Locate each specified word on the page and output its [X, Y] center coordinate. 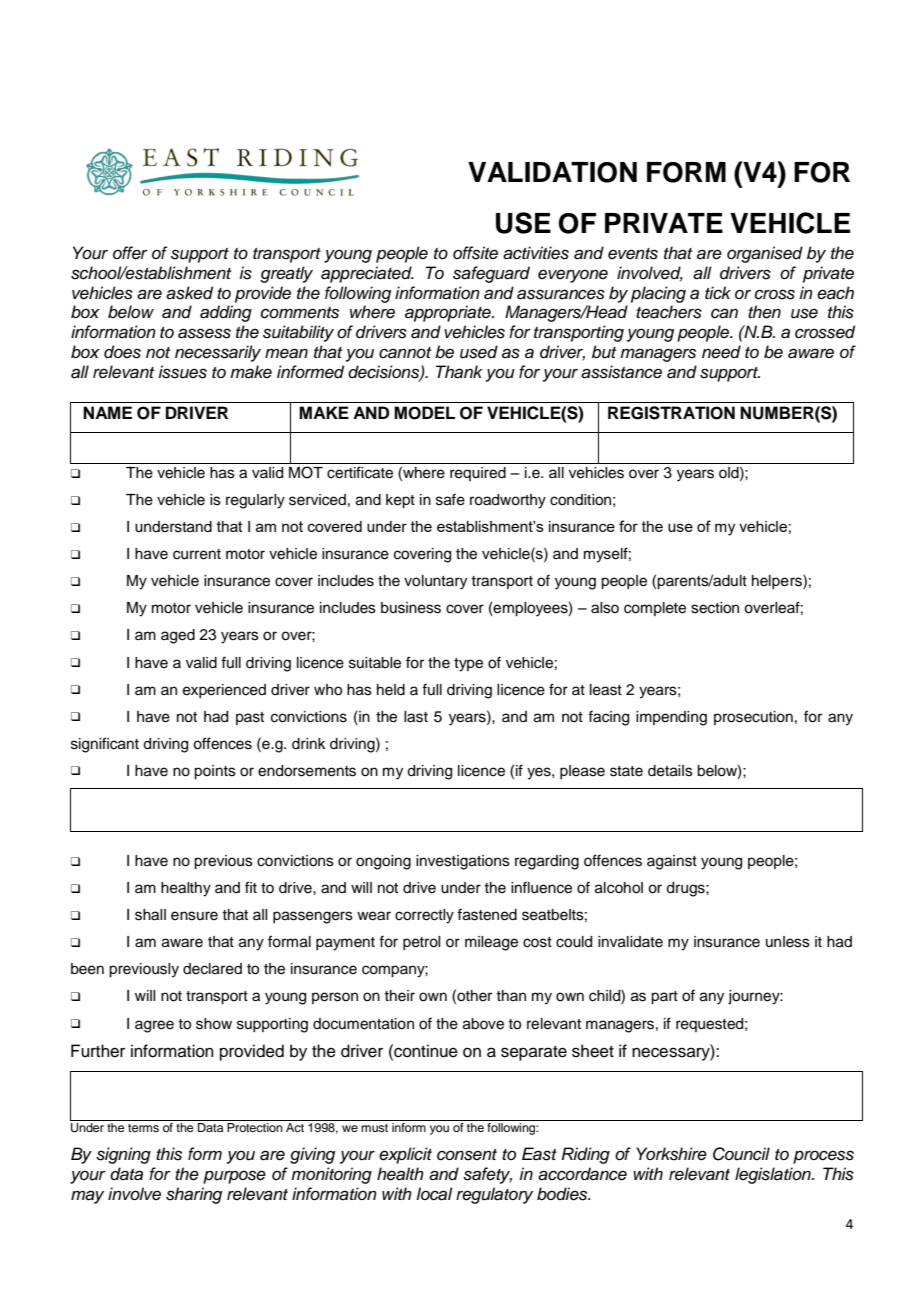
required [478, 474]
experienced [224, 691]
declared [212, 969]
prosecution [753, 718]
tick [718, 293]
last [416, 717]
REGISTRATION [671, 413]
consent [467, 1155]
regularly [255, 501]
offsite [475, 253]
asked [189, 293]
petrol [421, 943]
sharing [194, 1195]
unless [788, 942]
